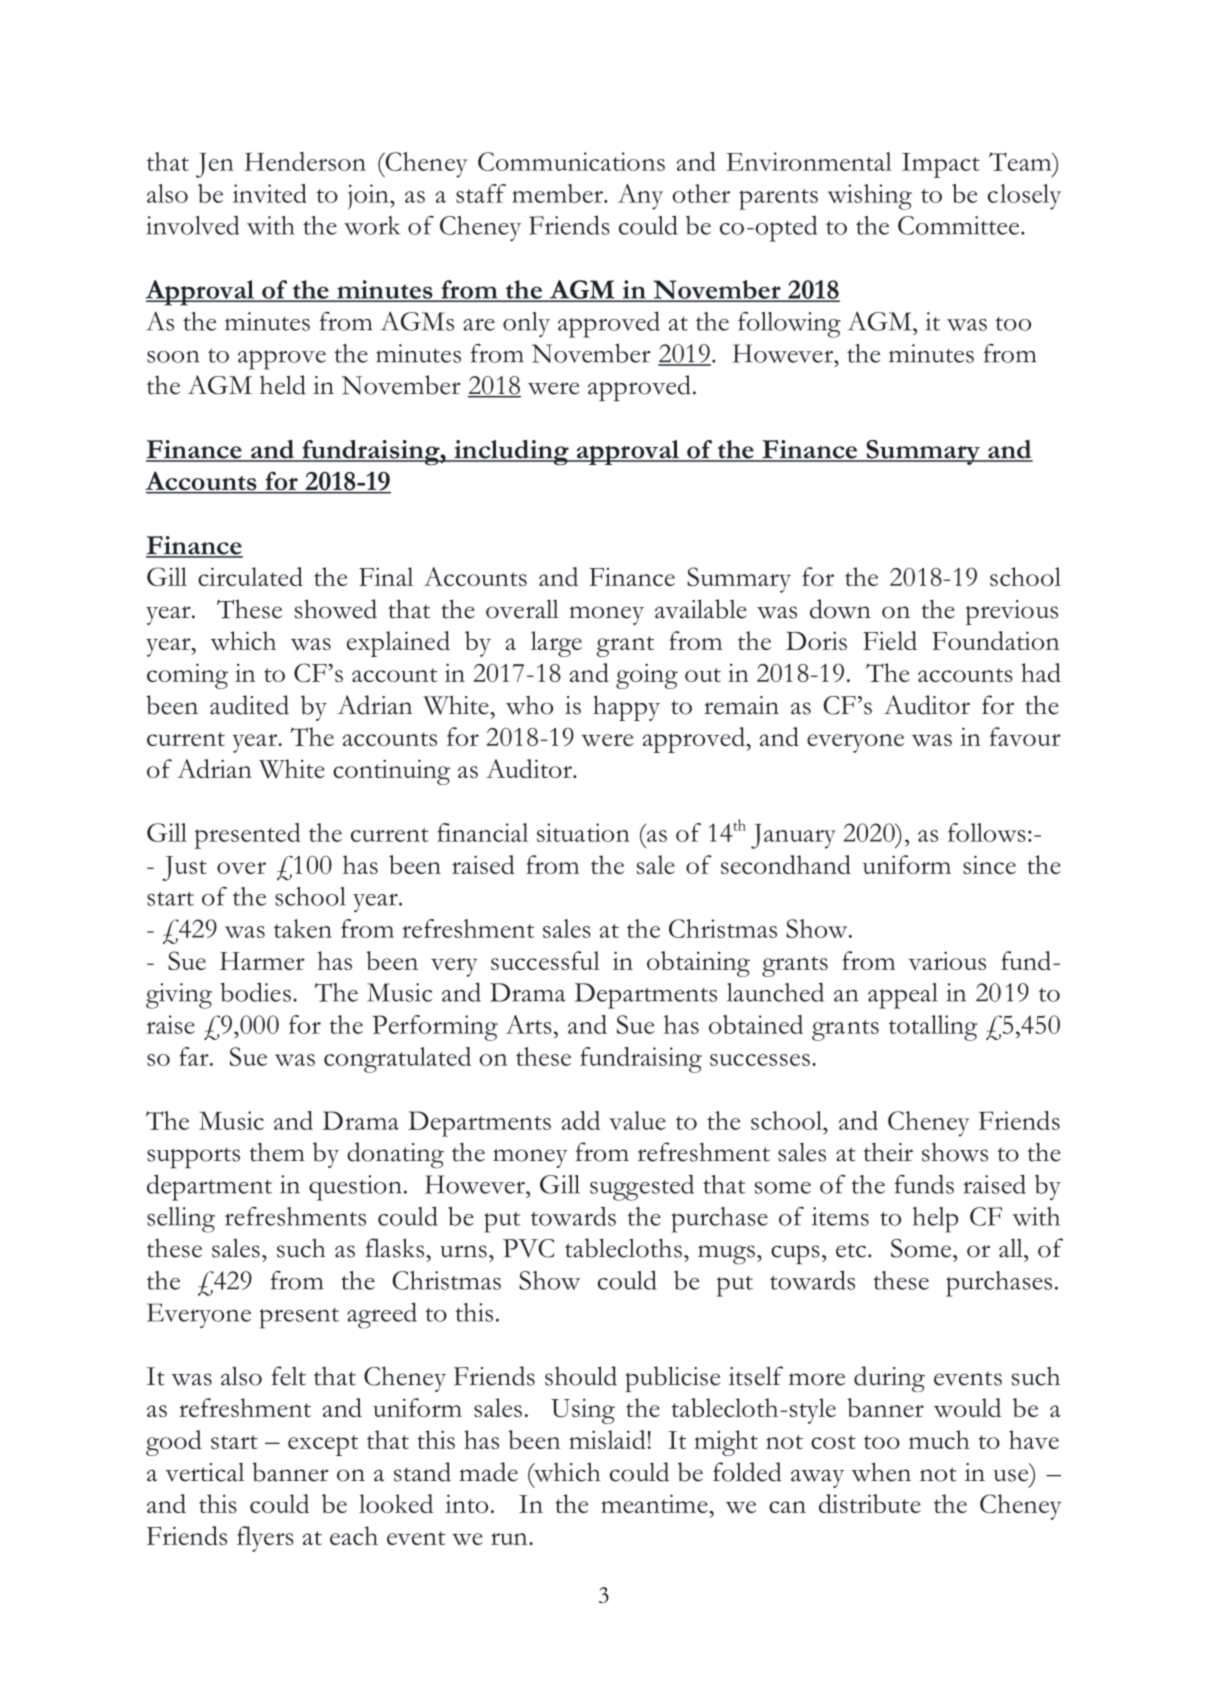  Describe the element at coordinates (583, 832) in the document. I see `situation` at that location.
